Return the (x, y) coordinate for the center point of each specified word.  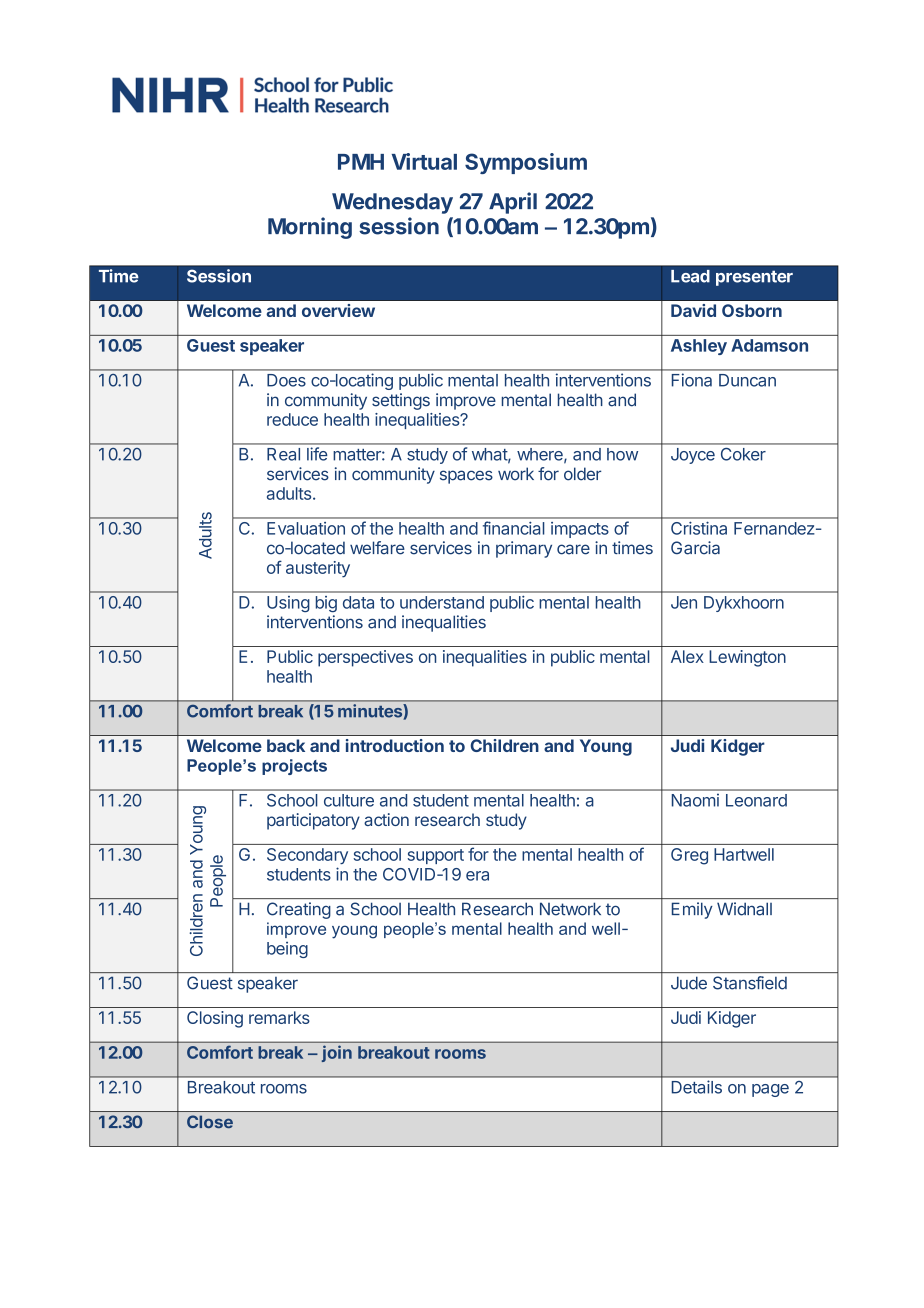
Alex (687, 656)
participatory (313, 821)
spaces (466, 477)
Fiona (692, 380)
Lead (690, 276)
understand (442, 602)
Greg (689, 856)
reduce (292, 419)
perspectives (365, 658)
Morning (310, 228)
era (477, 876)
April (513, 203)
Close (210, 1121)
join (337, 1053)
